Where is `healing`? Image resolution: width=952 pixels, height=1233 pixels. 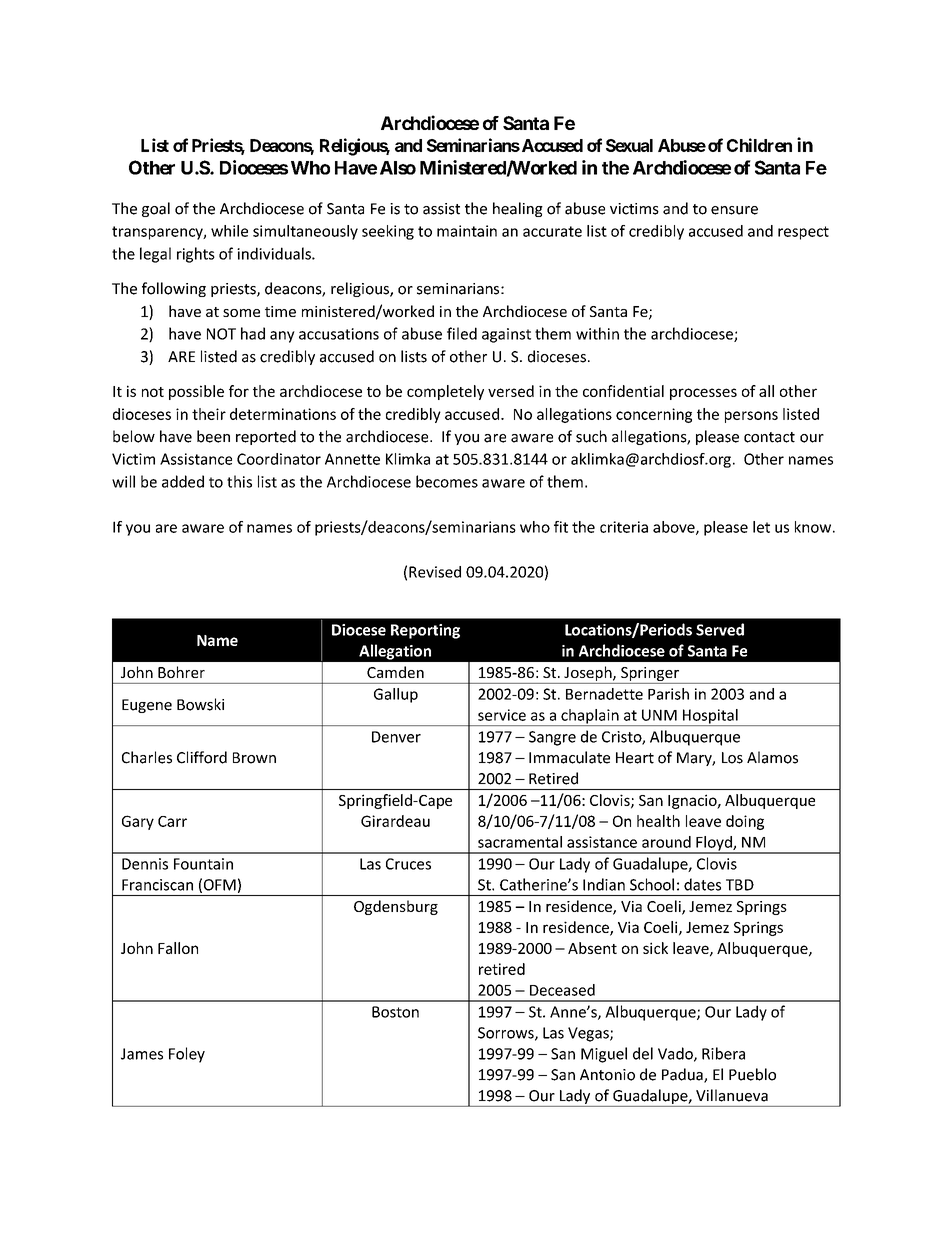 healing is located at coordinates (518, 209).
